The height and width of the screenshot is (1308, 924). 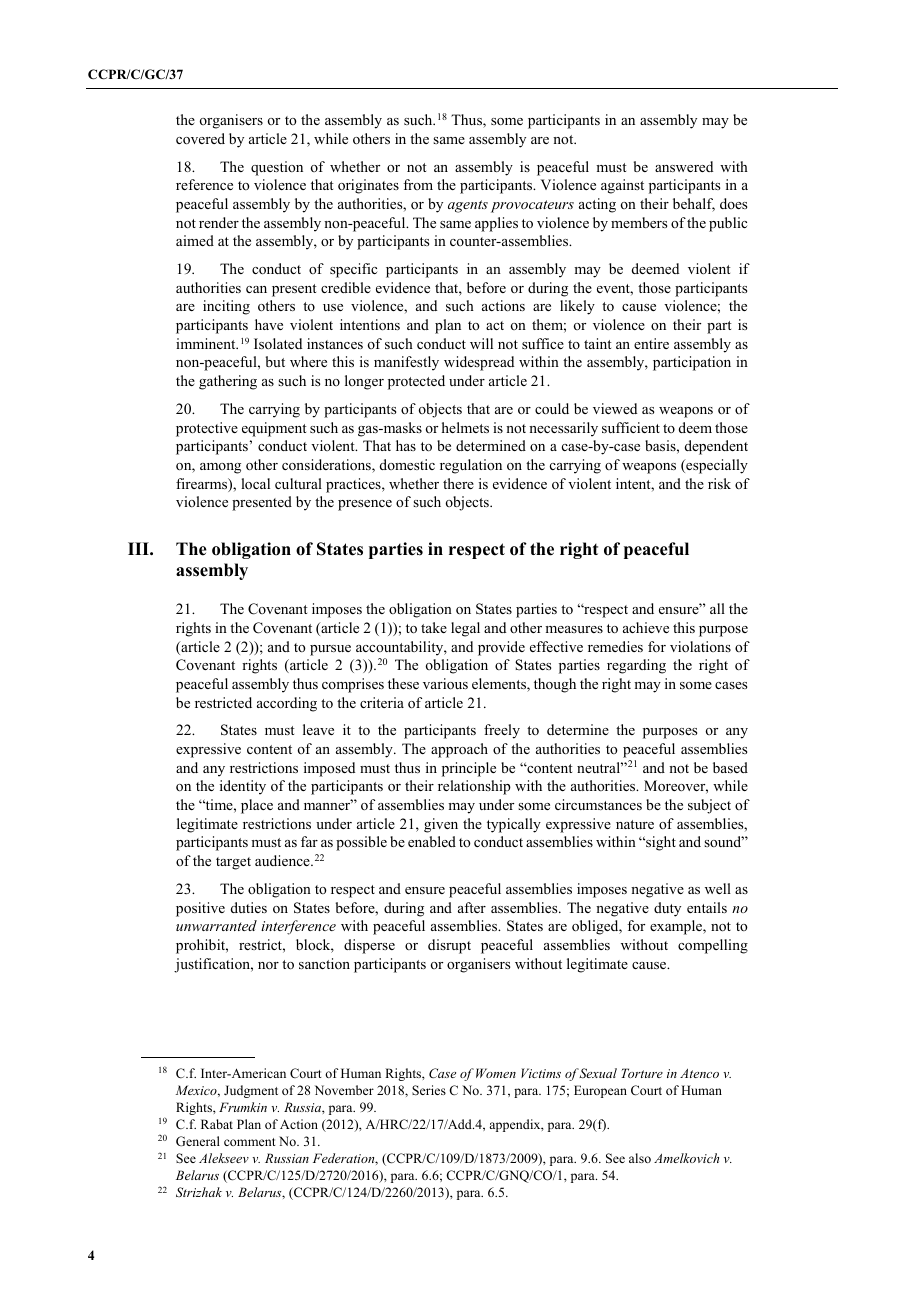 What do you see at coordinates (667, 909) in the screenshot?
I see `duty` at bounding box center [667, 909].
